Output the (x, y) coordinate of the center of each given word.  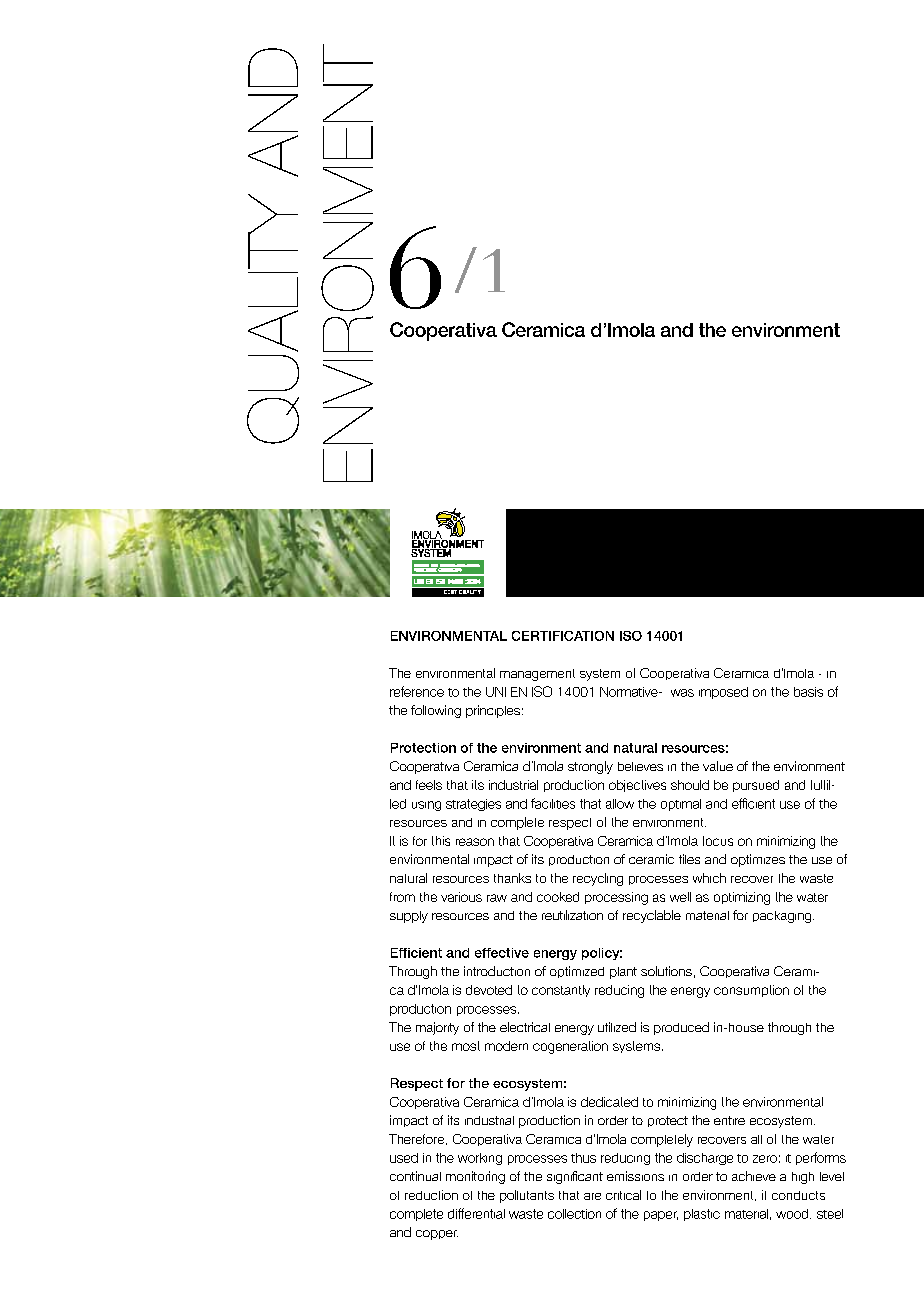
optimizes (758, 860)
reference (417, 691)
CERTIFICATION (563, 636)
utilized (617, 1027)
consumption (751, 991)
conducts (798, 1195)
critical (623, 1195)
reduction (431, 1195)
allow (620, 804)
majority (437, 1028)
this (441, 841)
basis (808, 692)
